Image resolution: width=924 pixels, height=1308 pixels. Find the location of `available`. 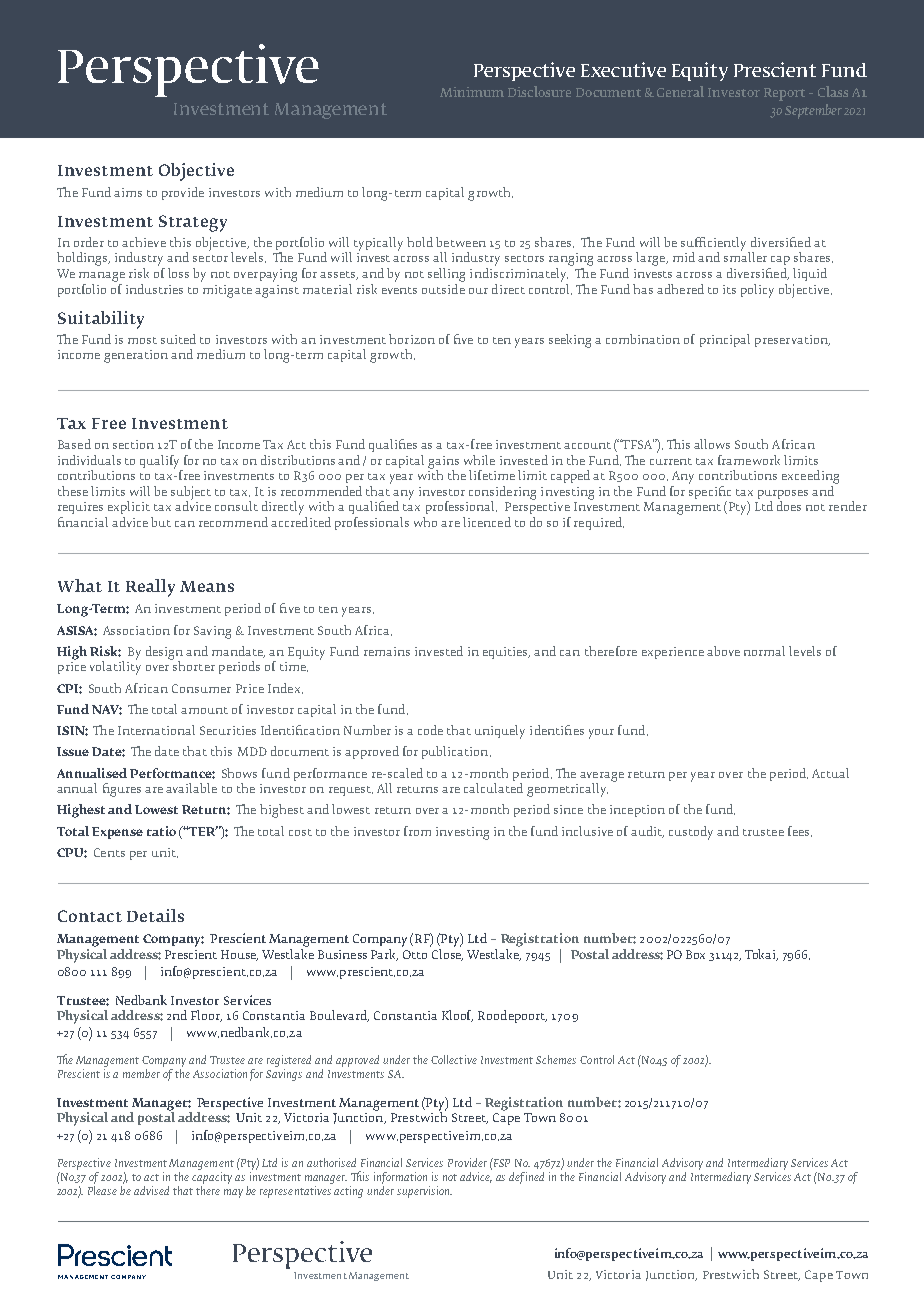

available is located at coordinates (191, 788).
